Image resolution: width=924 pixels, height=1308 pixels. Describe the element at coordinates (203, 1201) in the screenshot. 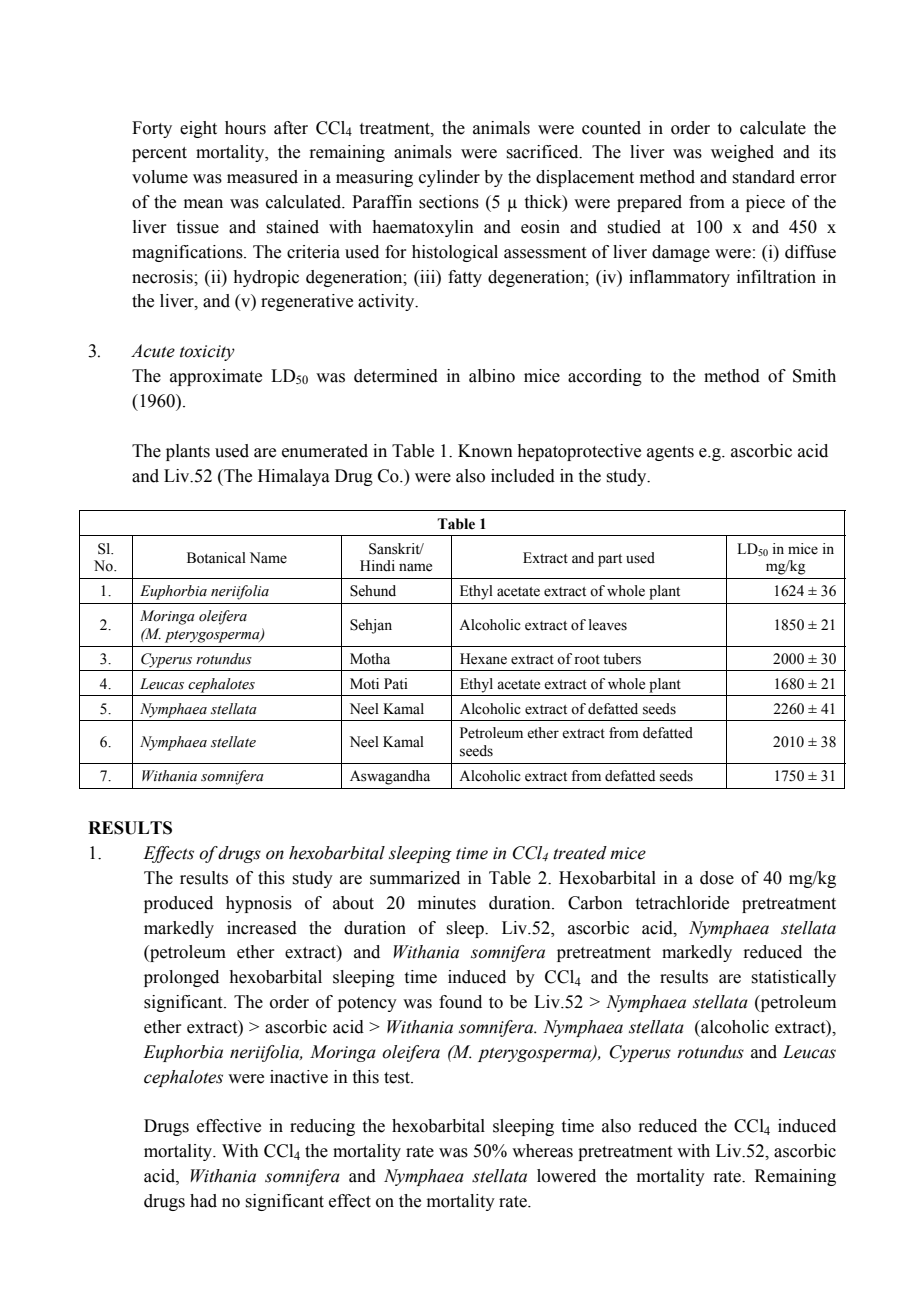

I see `had` at that location.
